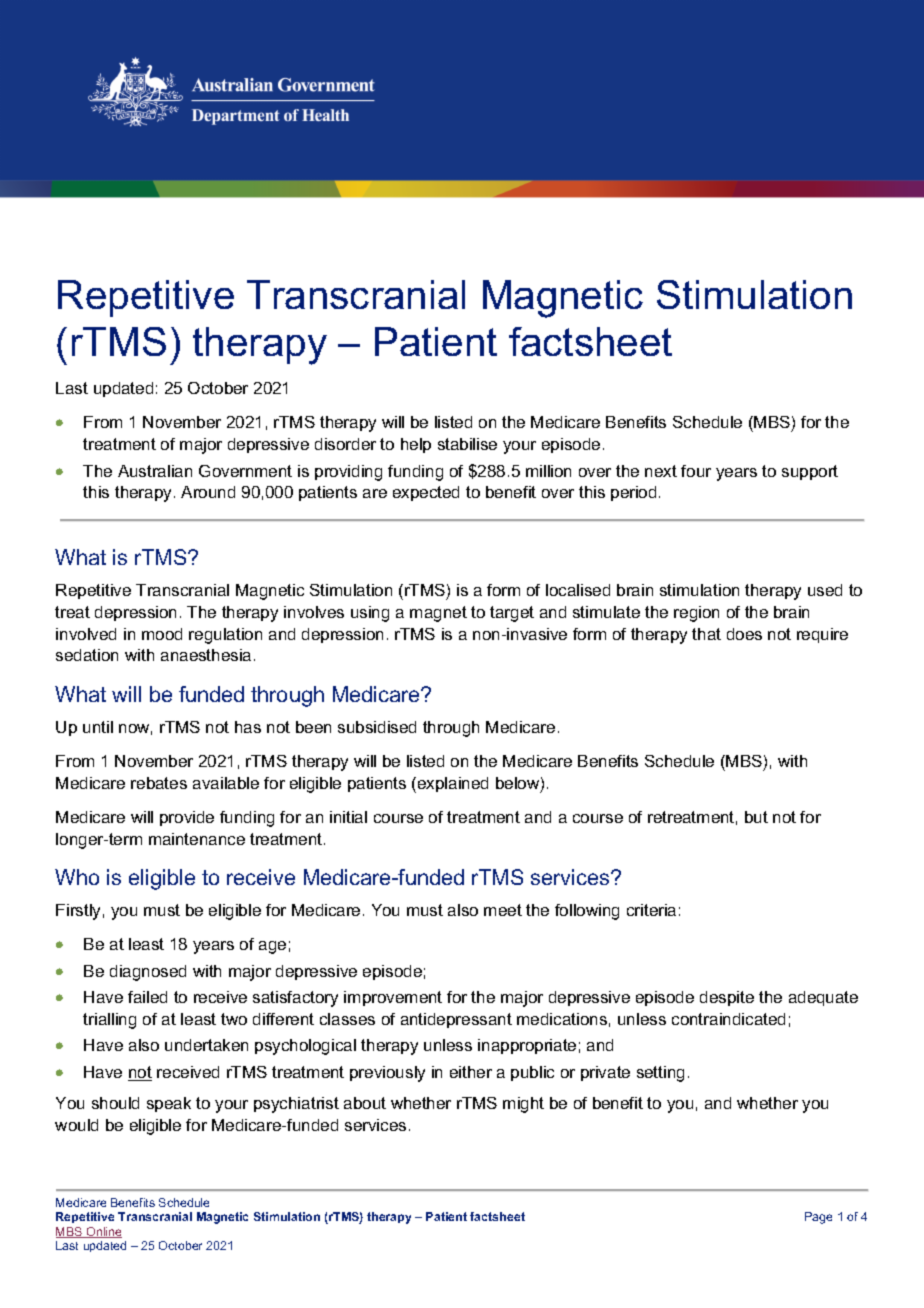 The height and width of the screenshot is (1308, 924). Describe the element at coordinates (453, 784) in the screenshot. I see `explained` at that location.
